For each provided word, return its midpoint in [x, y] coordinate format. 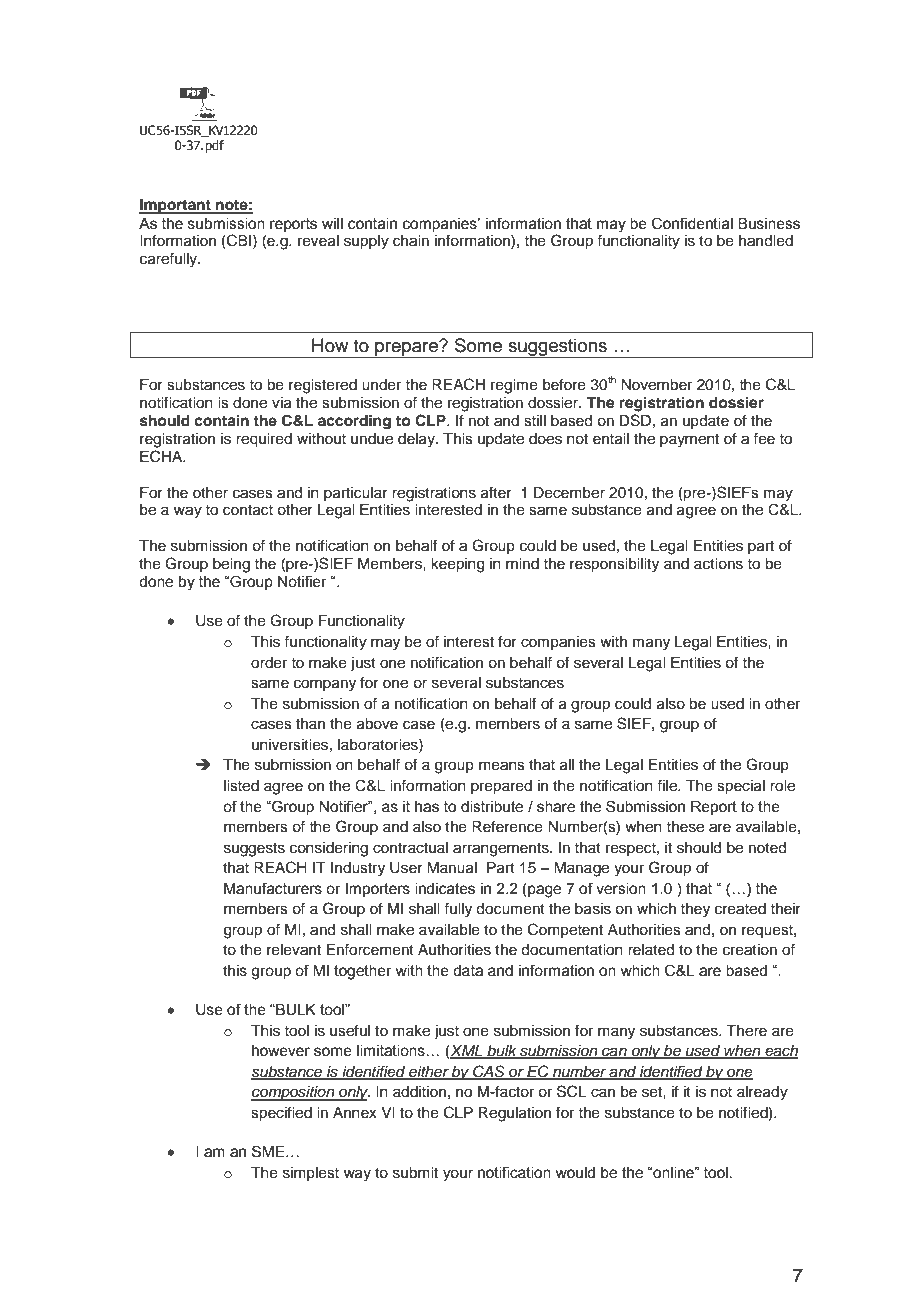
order [269, 663]
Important [176, 206]
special [741, 787]
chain [411, 241]
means [502, 766]
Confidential [692, 223]
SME [269, 1151]
